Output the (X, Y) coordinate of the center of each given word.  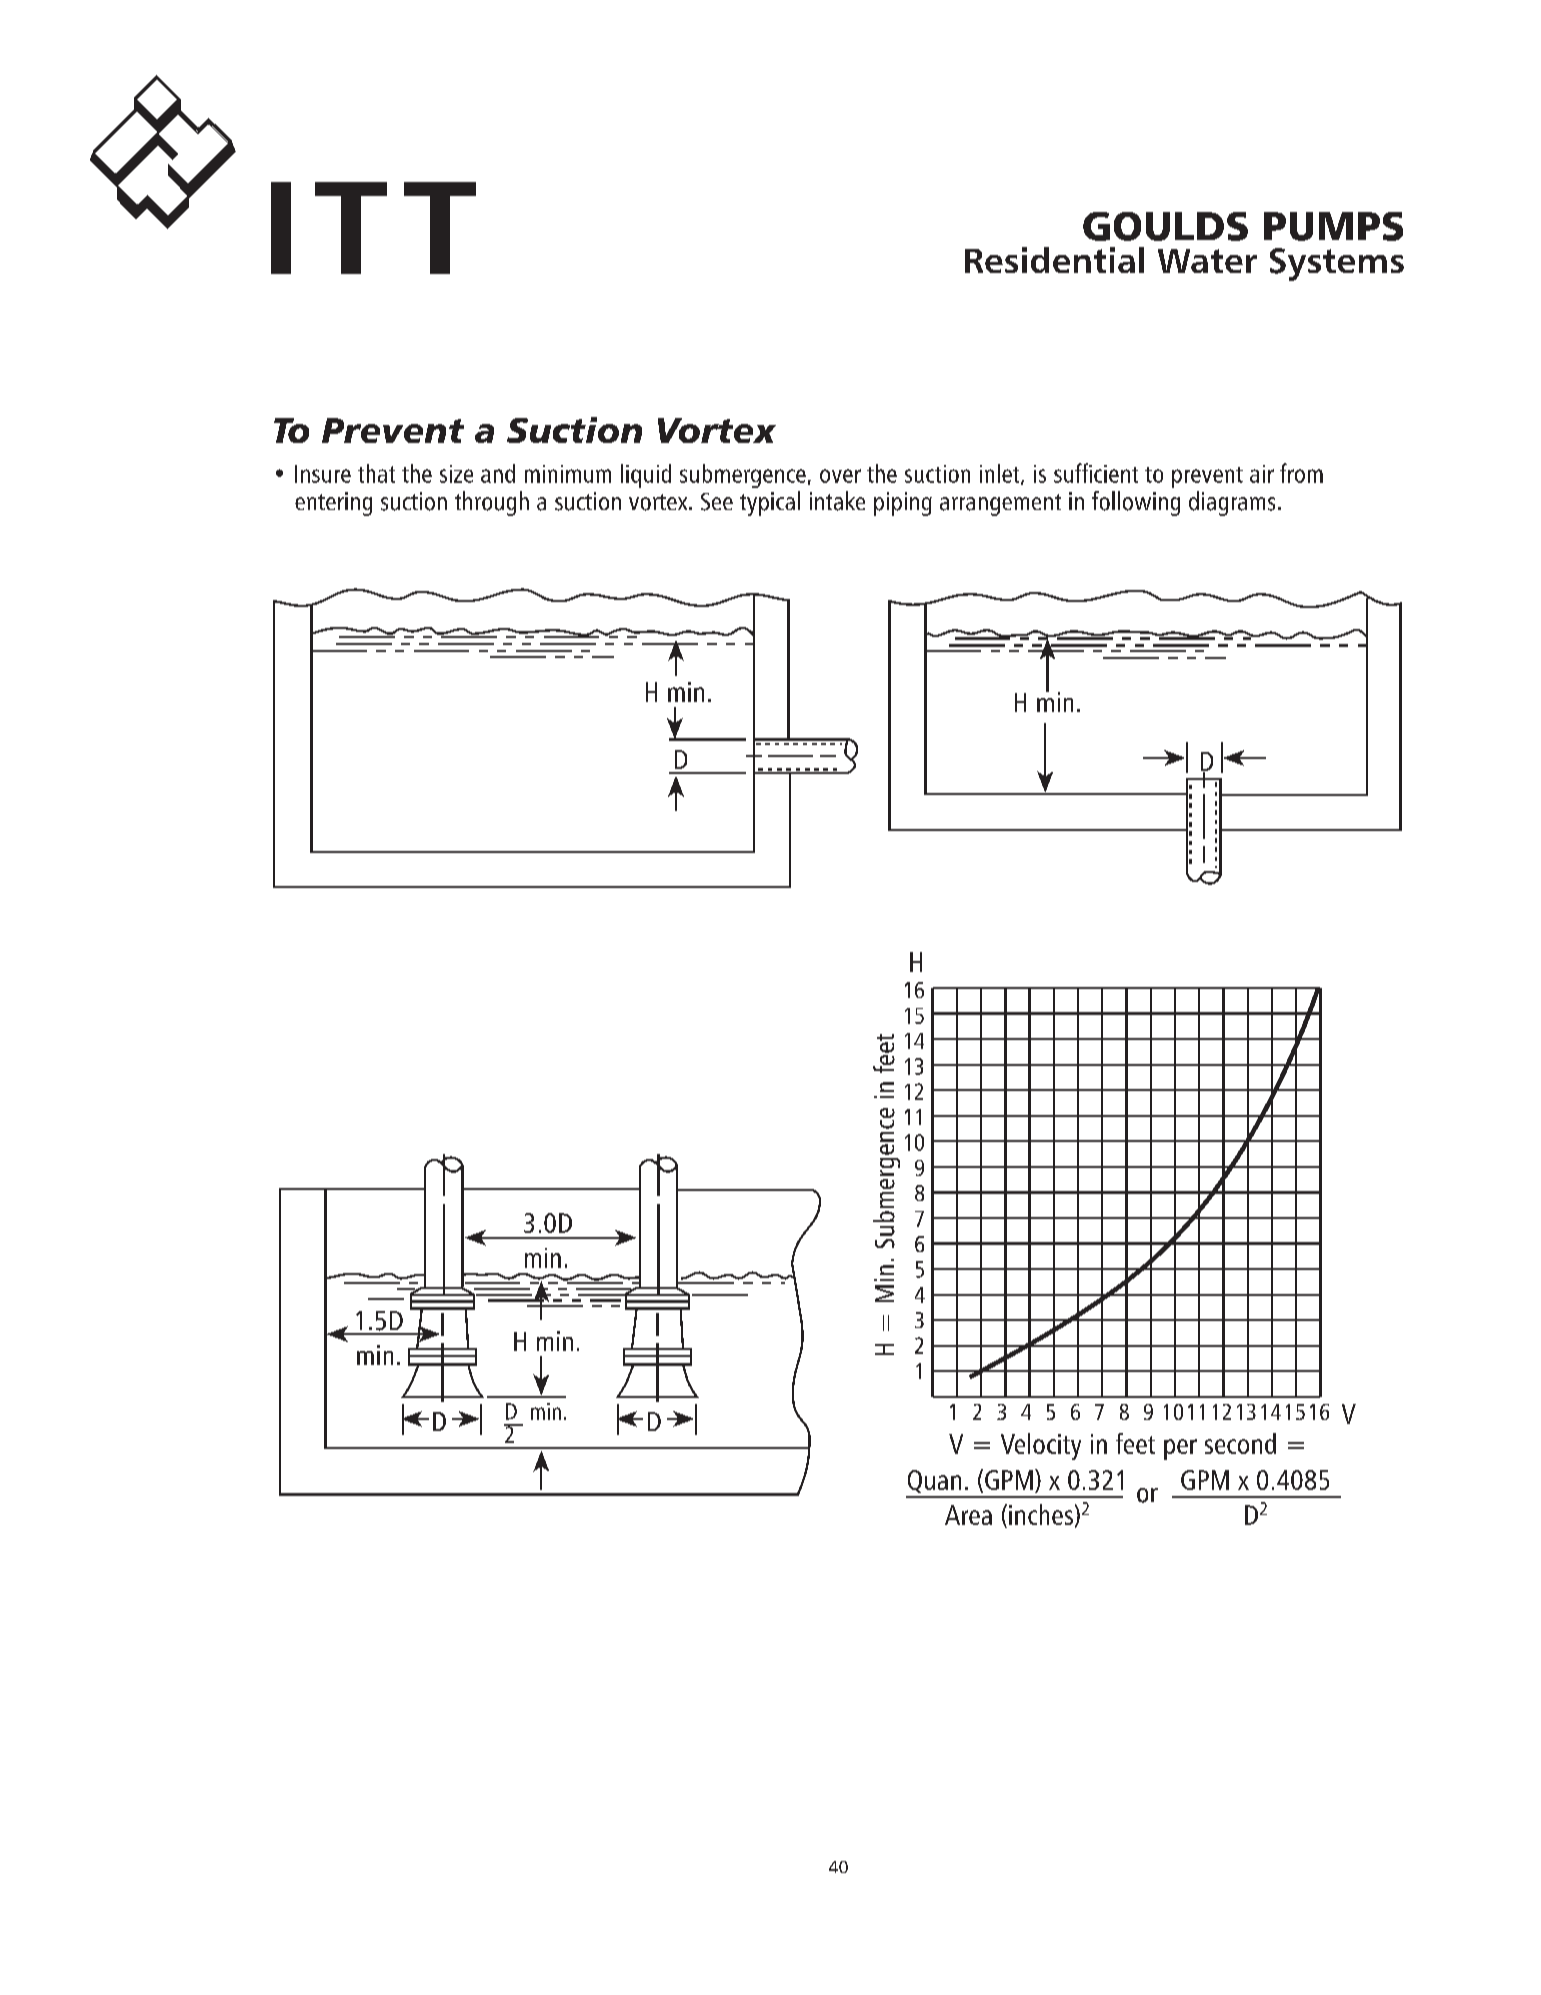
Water (1207, 261)
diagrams (1232, 503)
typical (770, 503)
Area (968, 1515)
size (456, 474)
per (1180, 1449)
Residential (1054, 260)
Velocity (1041, 1446)
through (492, 503)
